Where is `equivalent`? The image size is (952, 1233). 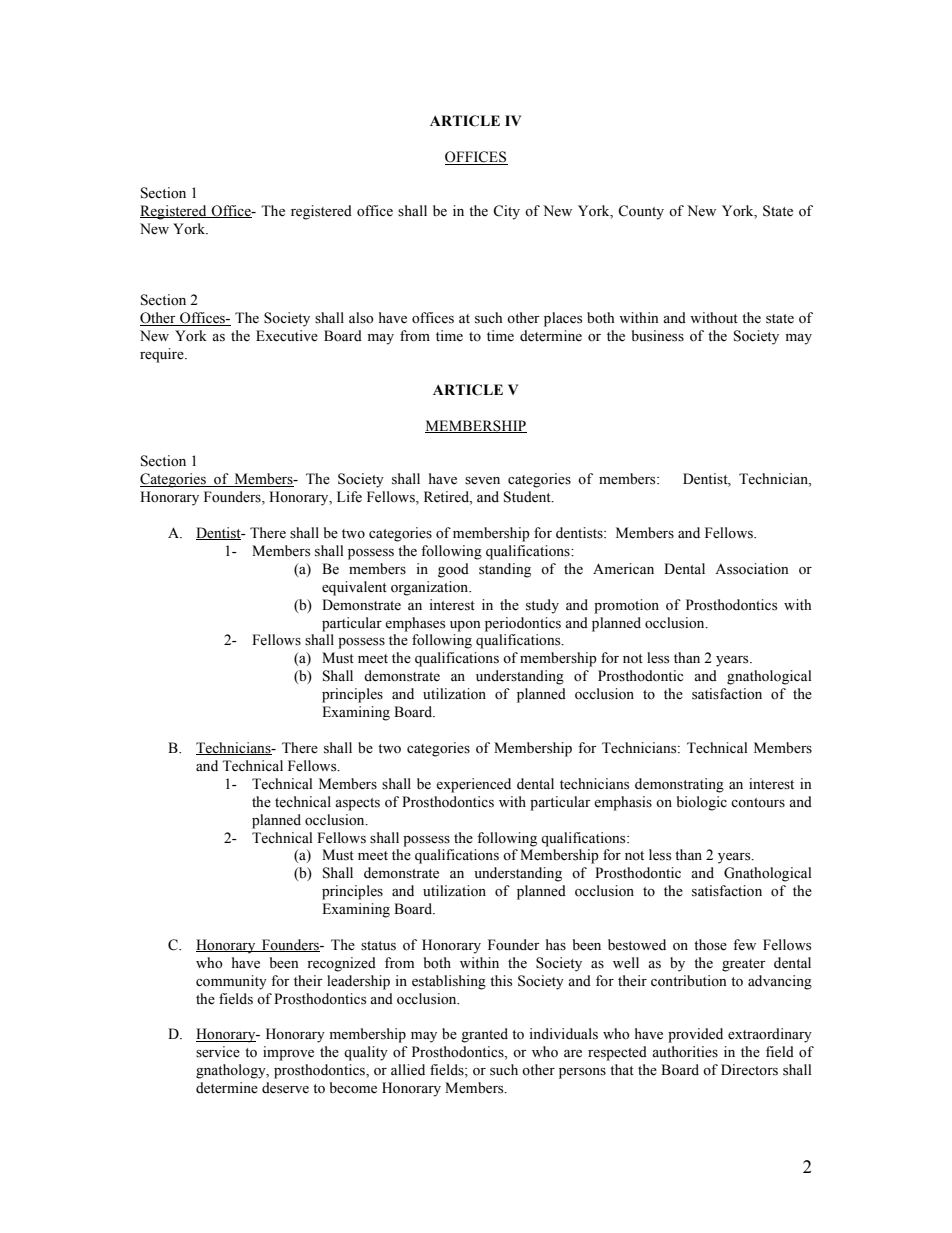
equivalent is located at coordinates (354, 588).
